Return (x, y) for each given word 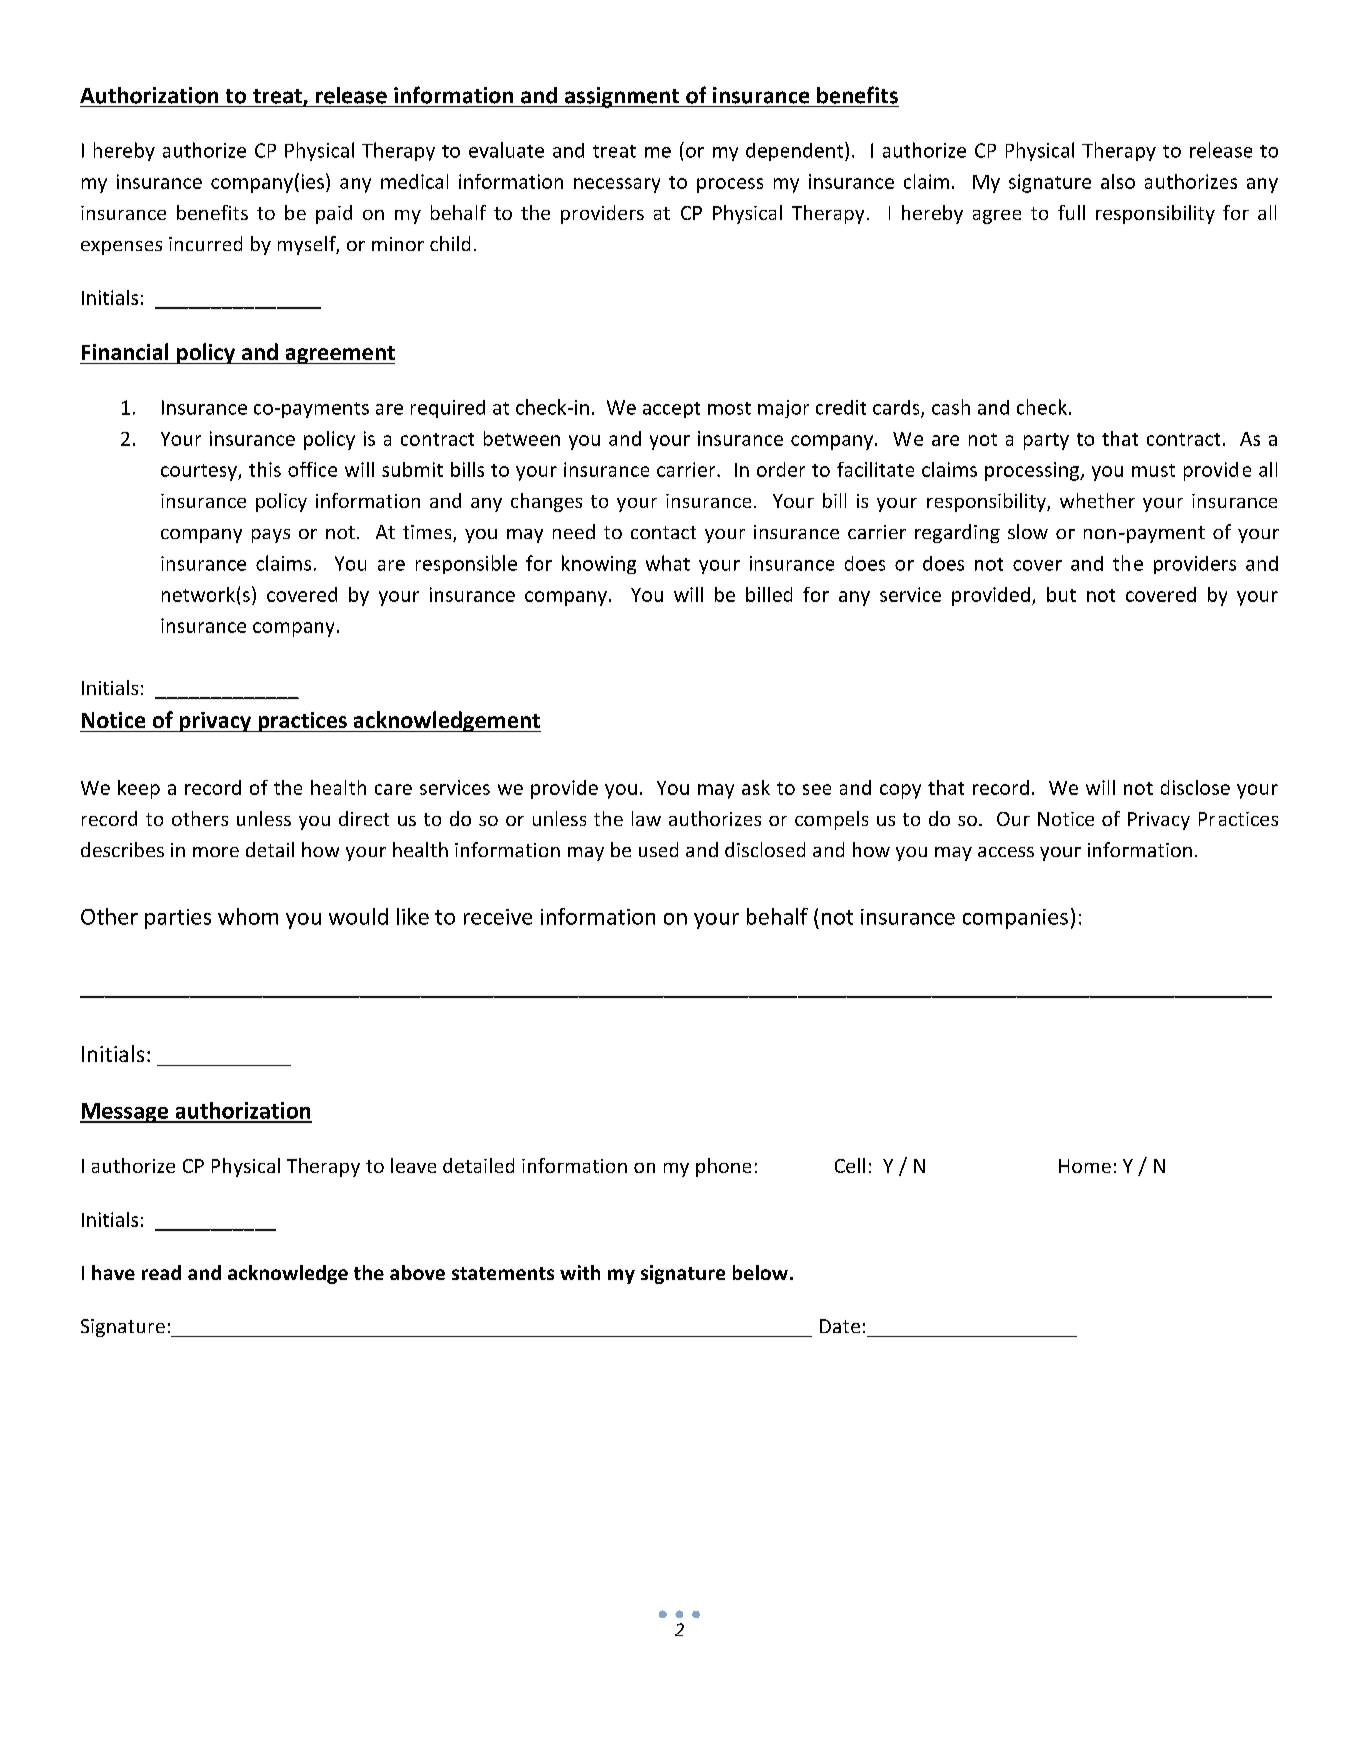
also (1118, 181)
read (161, 1272)
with (580, 1272)
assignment (622, 97)
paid (334, 214)
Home (1085, 1166)
